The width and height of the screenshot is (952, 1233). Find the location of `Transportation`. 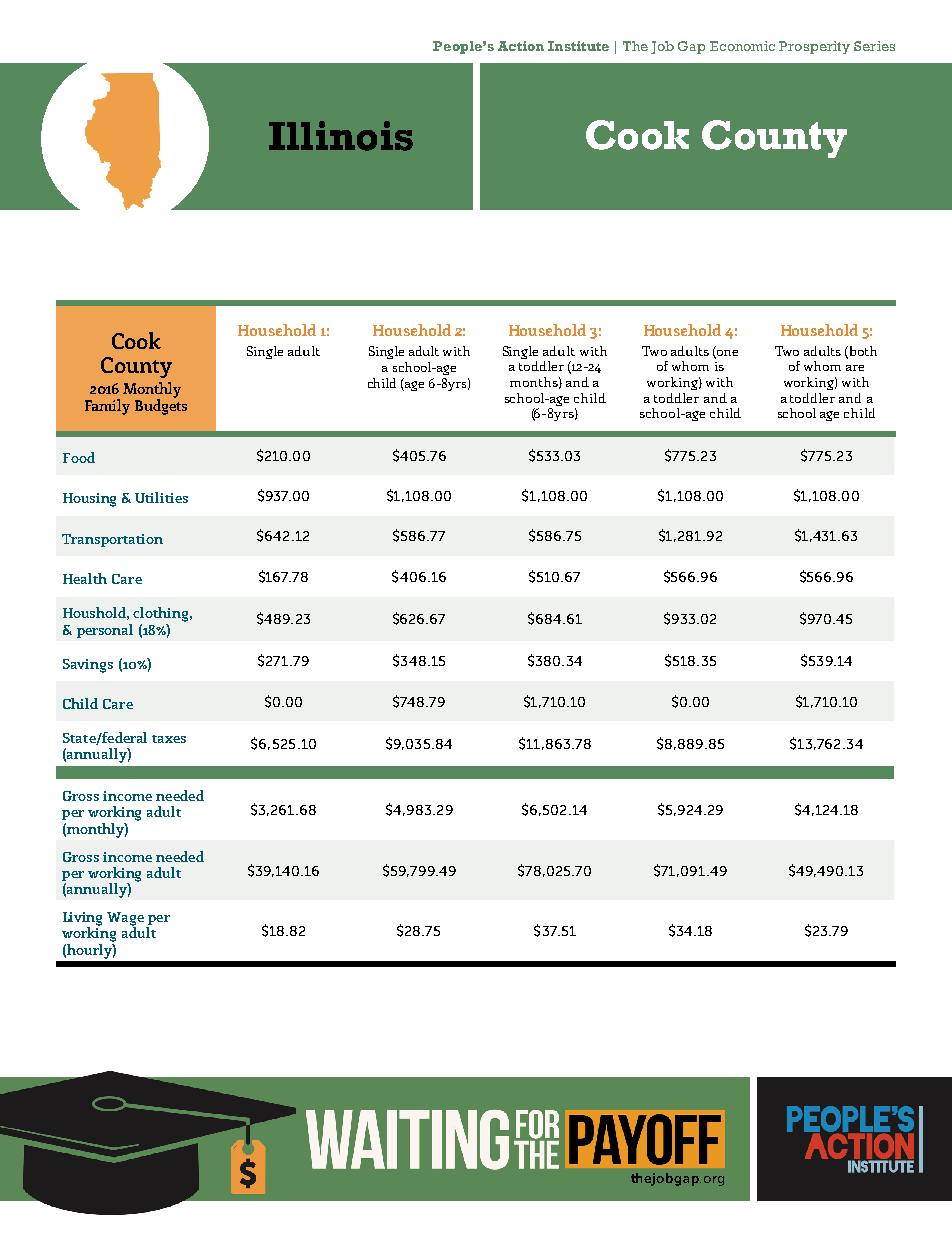

Transportation is located at coordinates (112, 540).
